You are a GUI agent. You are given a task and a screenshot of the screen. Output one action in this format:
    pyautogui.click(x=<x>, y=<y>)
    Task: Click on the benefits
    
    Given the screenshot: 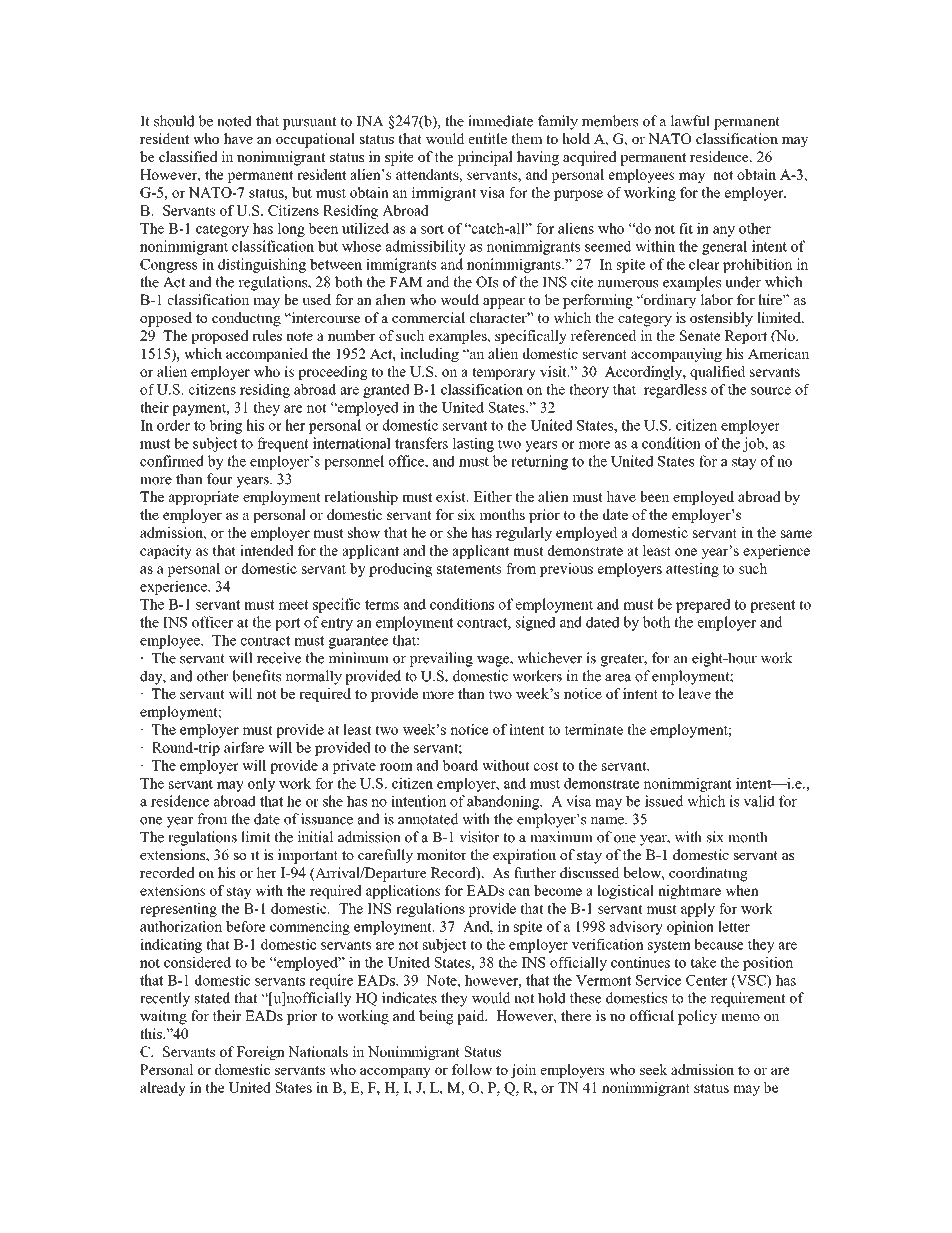 What is the action you would take?
    pyautogui.click(x=256, y=676)
